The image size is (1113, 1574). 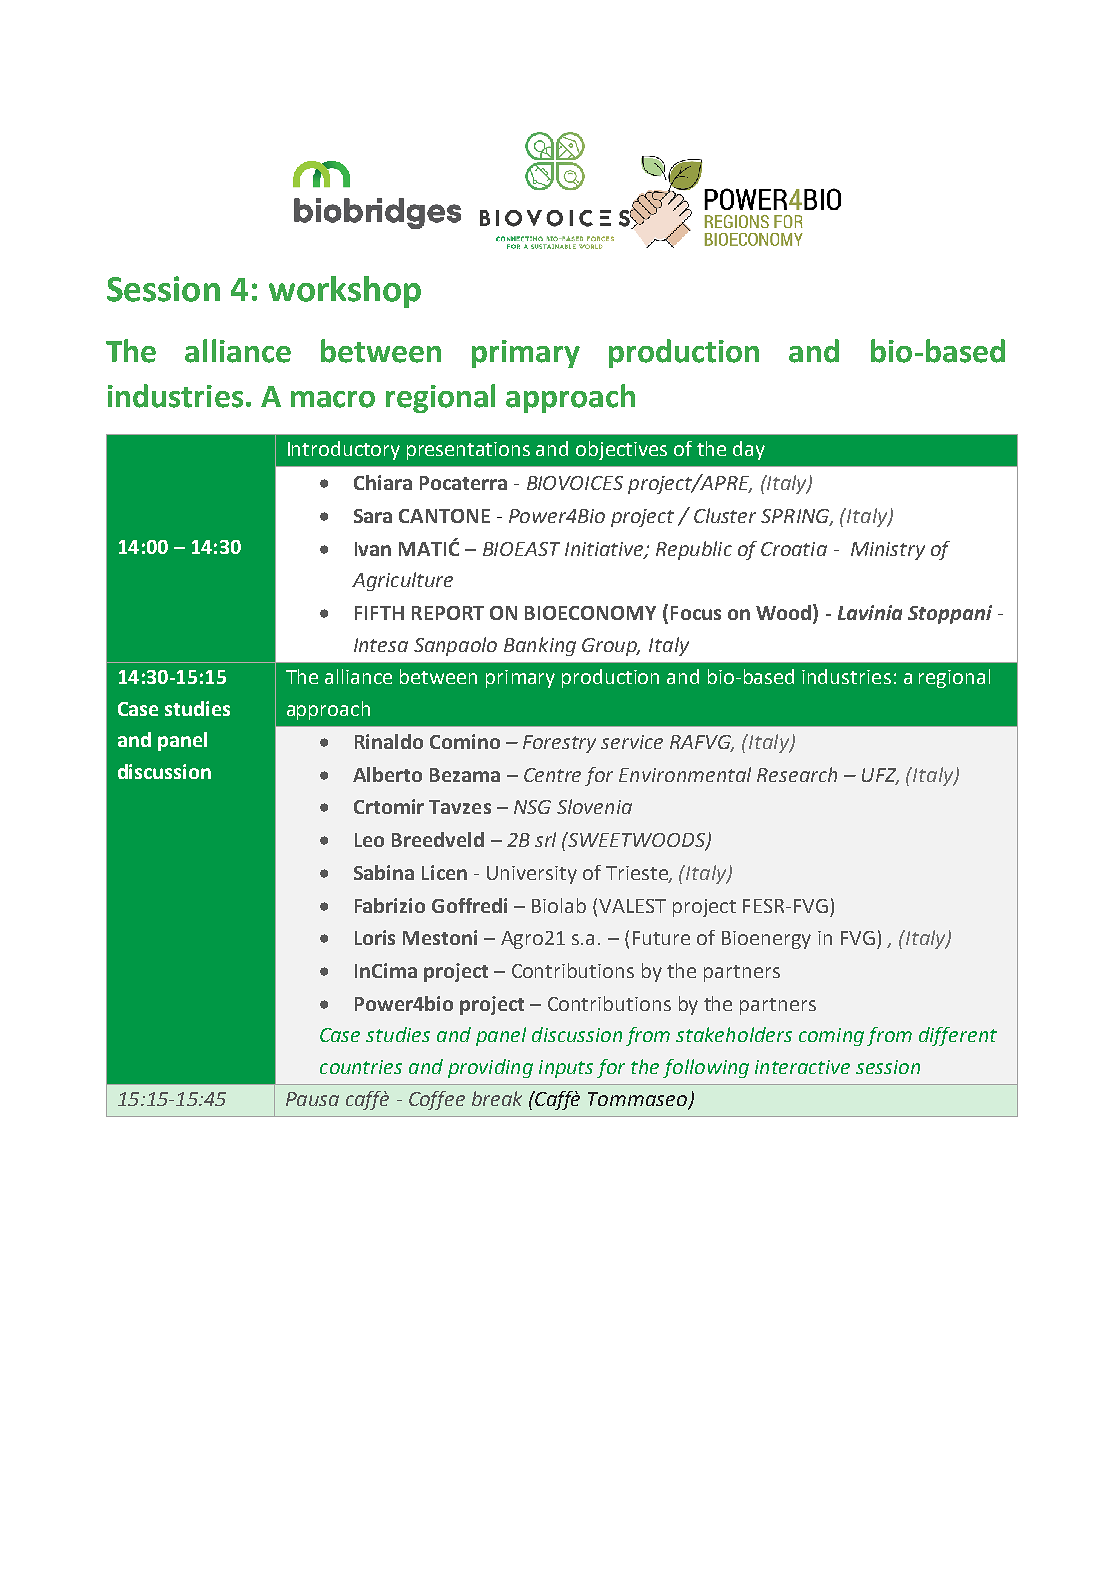 What do you see at coordinates (831, 1037) in the image?
I see `coming` at bounding box center [831, 1037].
